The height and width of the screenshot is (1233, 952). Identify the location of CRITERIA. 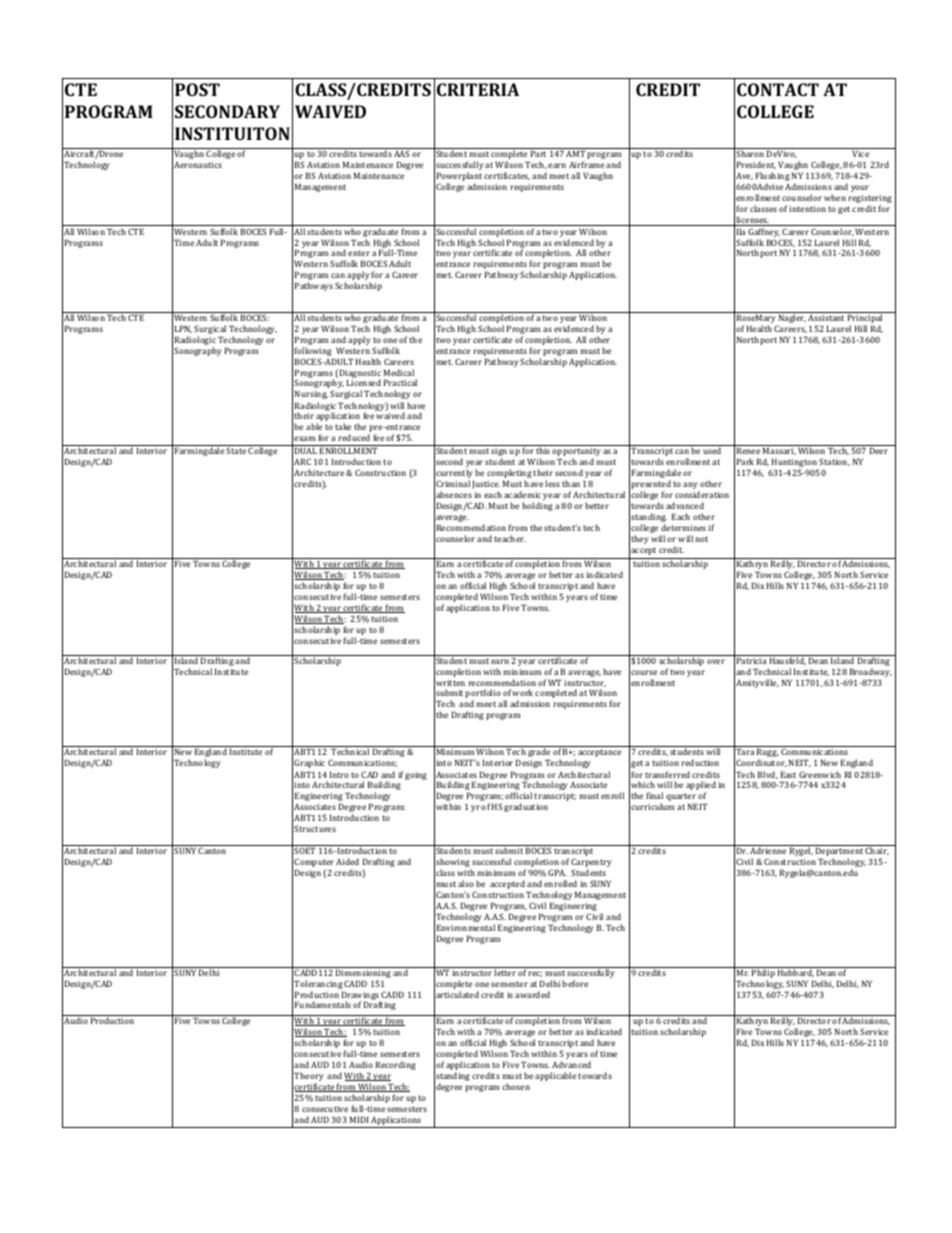
(478, 89).
